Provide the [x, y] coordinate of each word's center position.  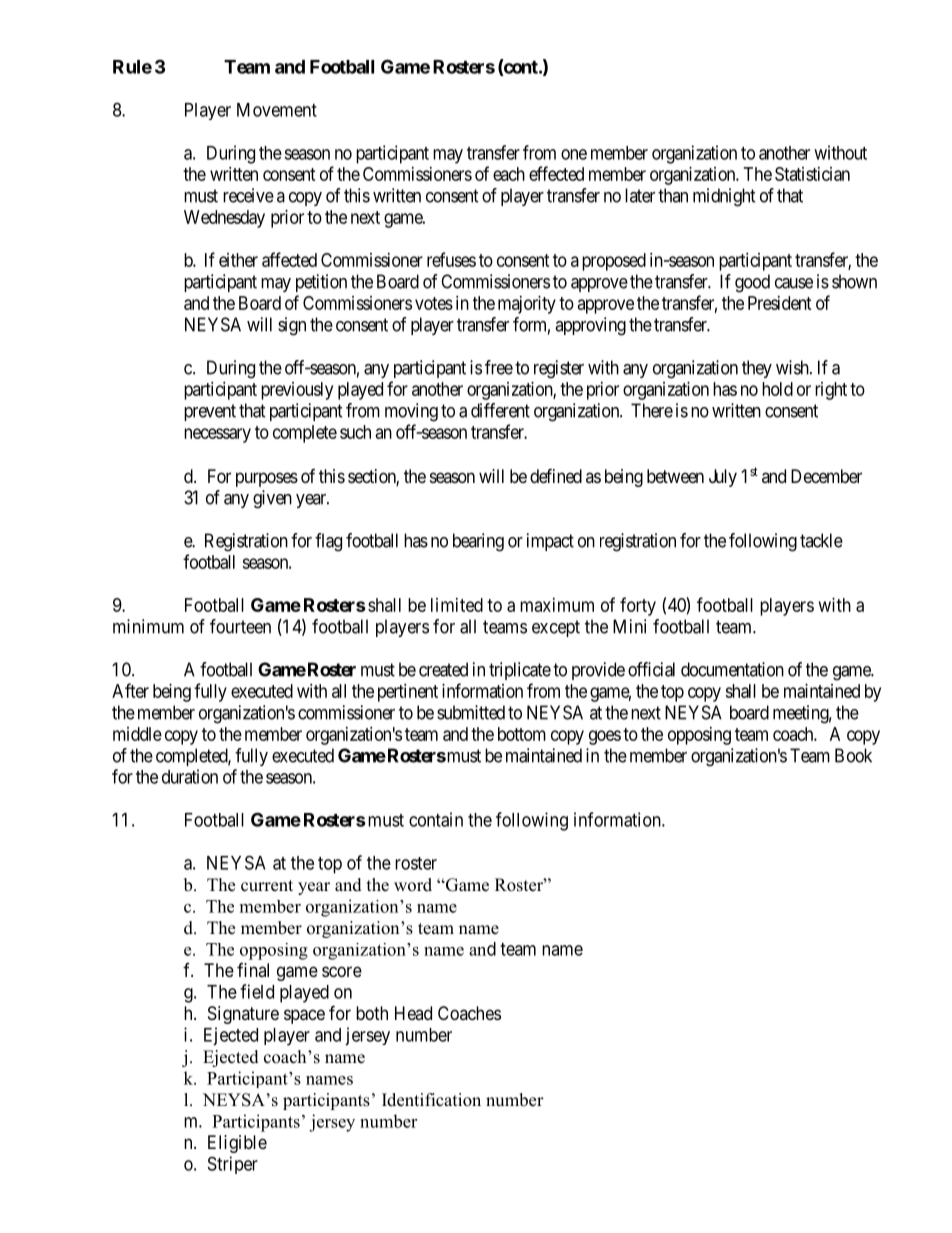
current [267, 886]
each [509, 174]
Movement [277, 110]
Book [853, 755]
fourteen [240, 626]
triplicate [520, 671]
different [500, 410]
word [413, 885]
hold [777, 389]
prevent [210, 412]
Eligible [237, 1144]
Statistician [812, 174]
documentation [732, 669]
